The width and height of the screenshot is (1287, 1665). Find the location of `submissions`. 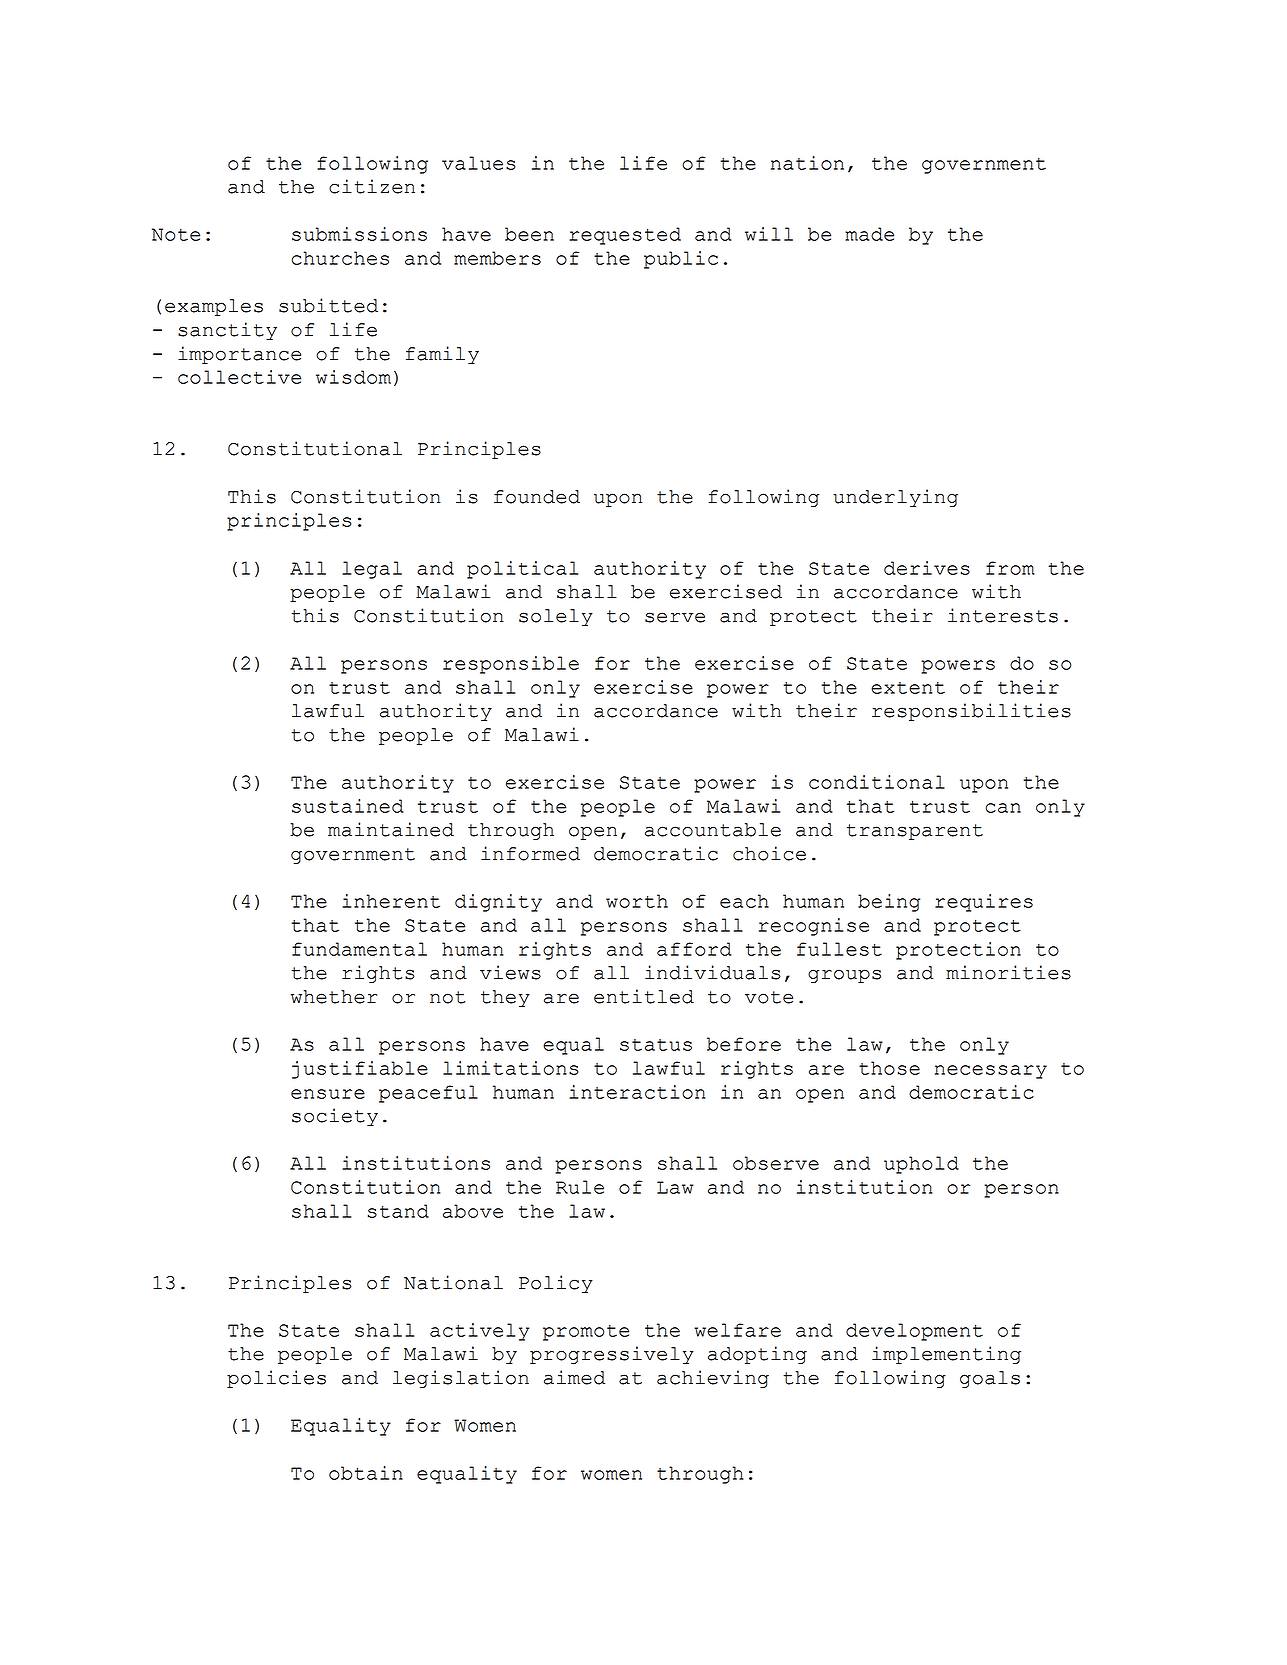

submissions is located at coordinates (359, 234).
